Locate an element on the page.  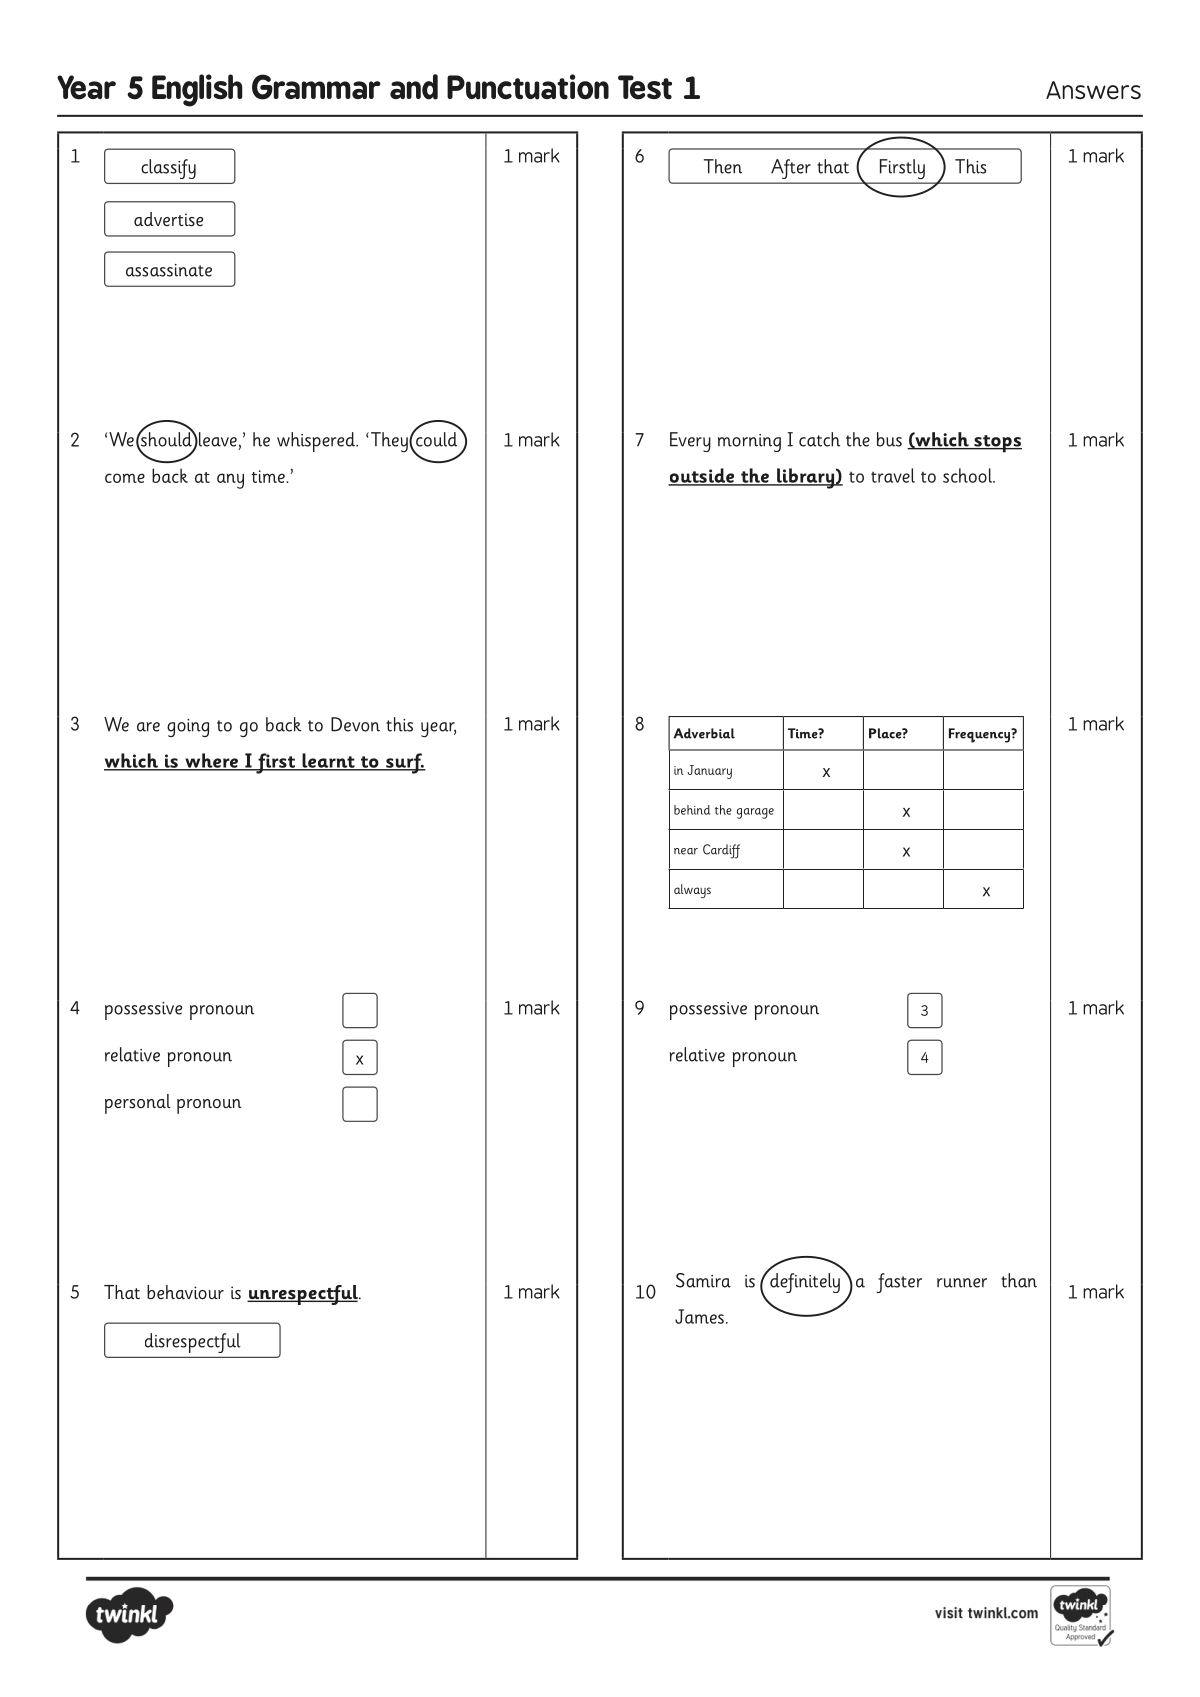
Every is located at coordinates (690, 442).
